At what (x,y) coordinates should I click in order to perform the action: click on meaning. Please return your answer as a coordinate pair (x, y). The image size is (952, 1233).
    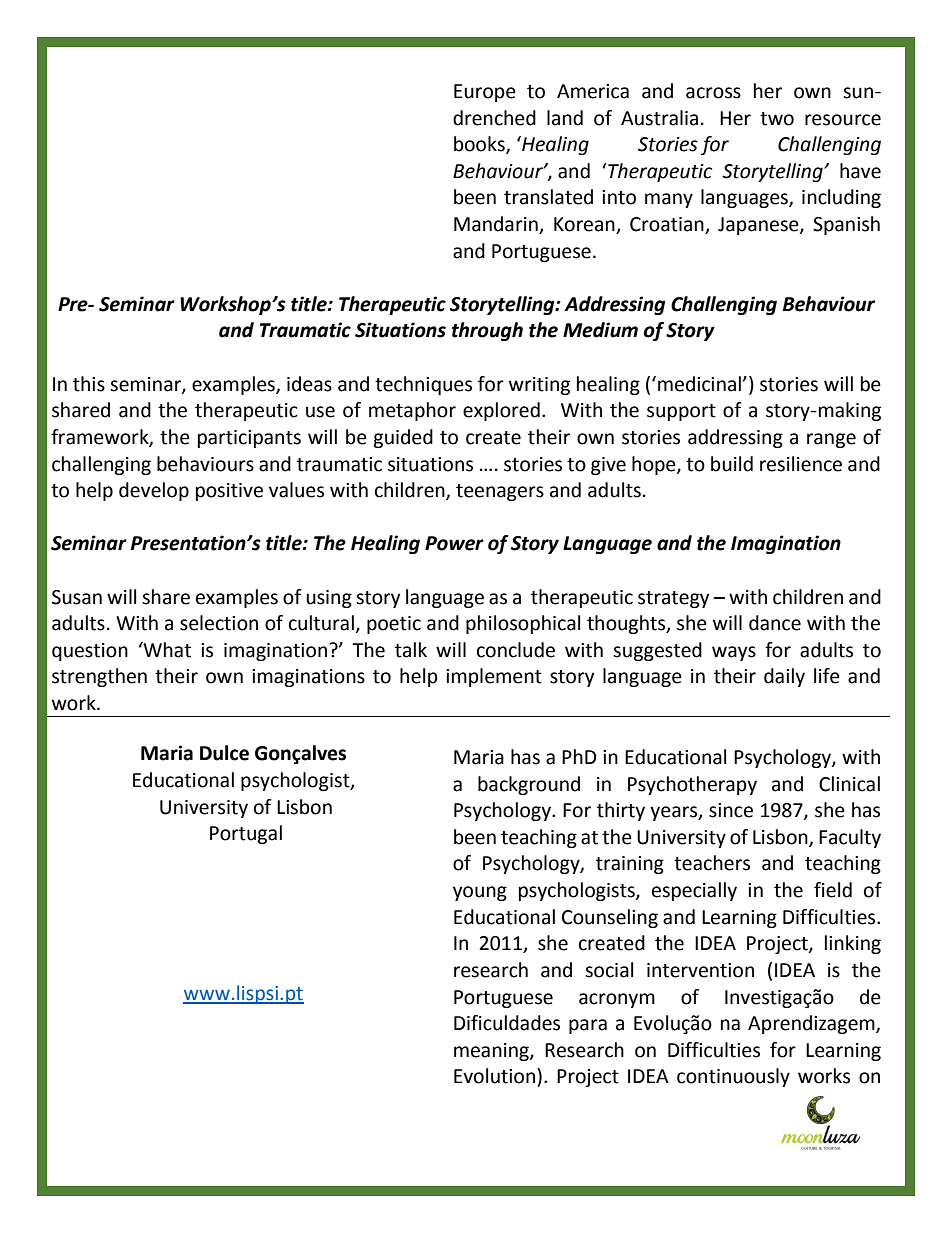
    Looking at the image, I should click on (492, 1052).
